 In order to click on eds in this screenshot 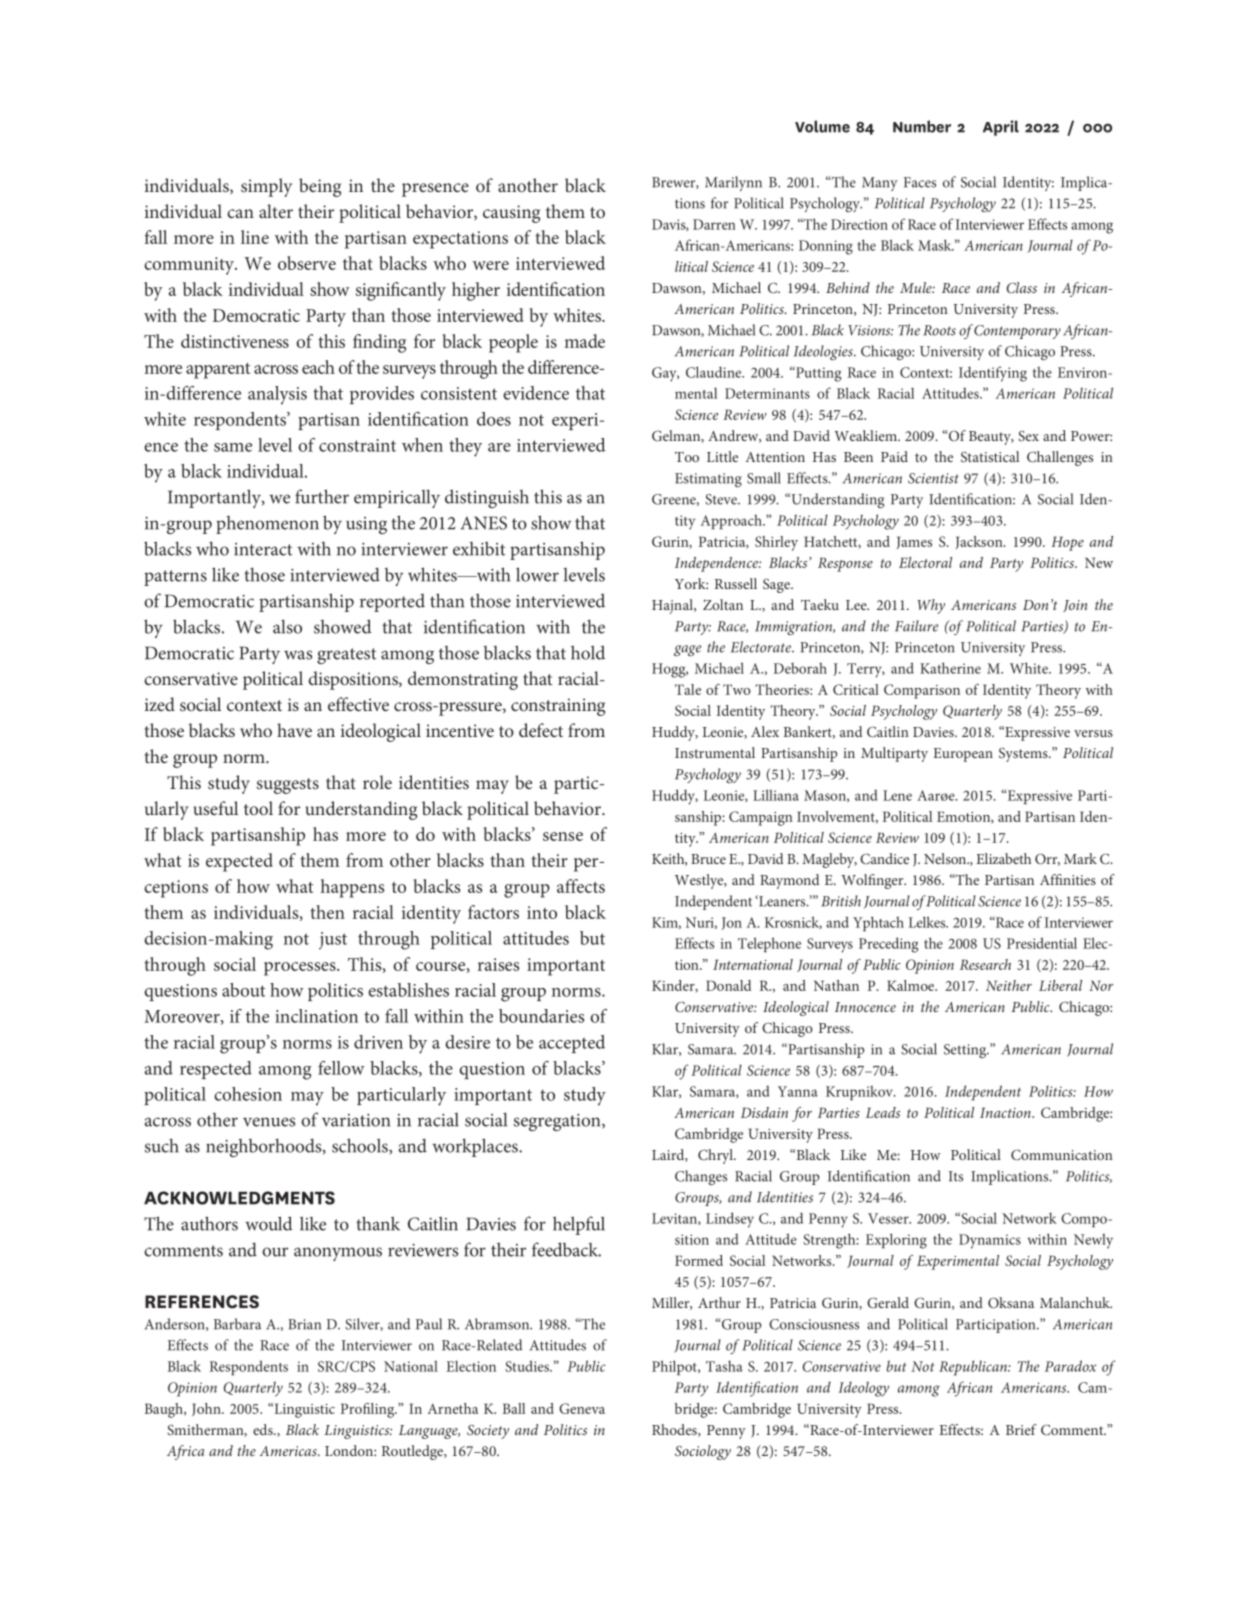, I will do `click(264, 1429)`.
